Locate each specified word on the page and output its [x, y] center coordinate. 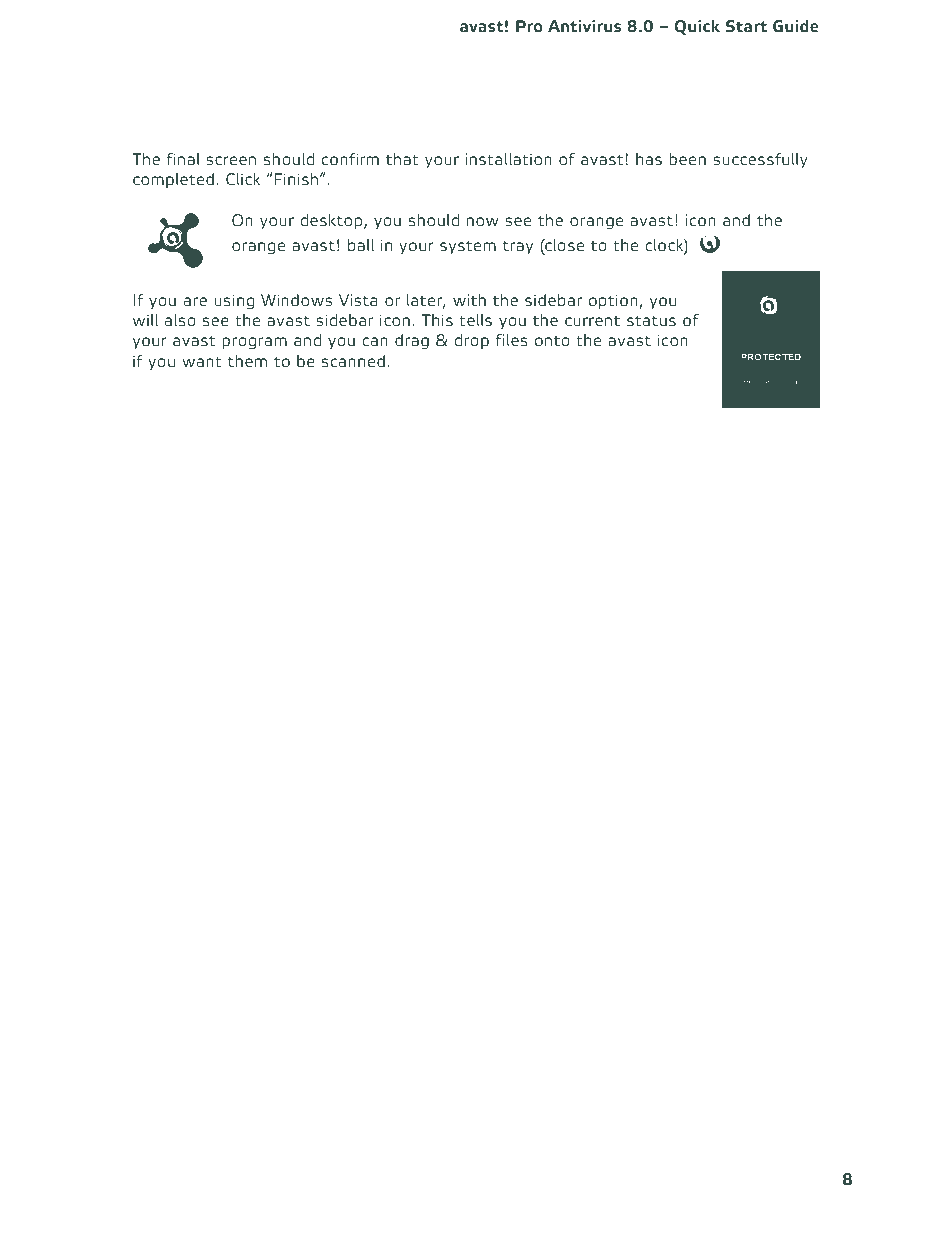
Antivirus [584, 26]
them [247, 361]
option [613, 301]
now [482, 221]
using [234, 302]
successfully [760, 160]
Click [243, 179]
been [687, 159]
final [182, 159]
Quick [697, 27]
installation [509, 159]
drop [472, 341]
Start [746, 26]
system [468, 247]
